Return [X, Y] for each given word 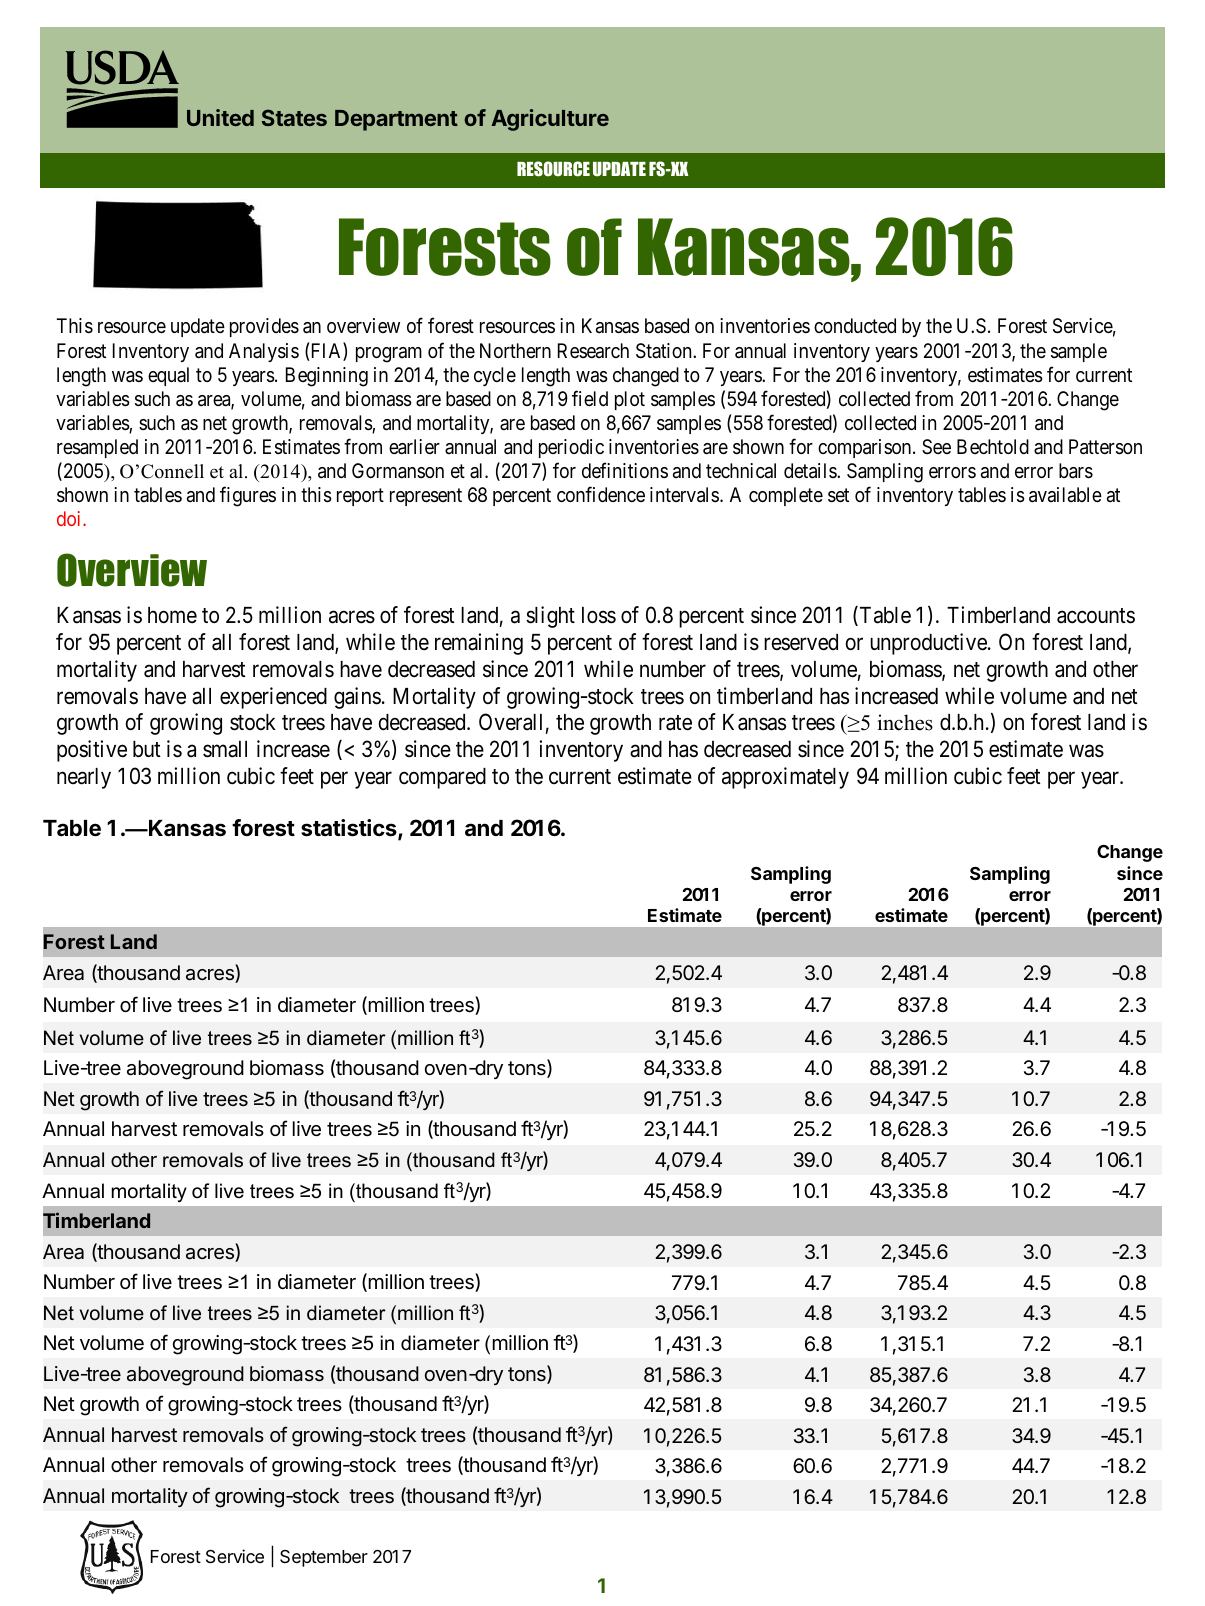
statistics [350, 829]
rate [675, 723]
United [220, 117]
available [1065, 495]
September [324, 1558]
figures [248, 496]
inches [905, 722]
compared [442, 778]
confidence [601, 494]
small [225, 749]
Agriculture [550, 120]
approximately [785, 778]
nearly [84, 778]
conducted [855, 325]
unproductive [928, 644]
